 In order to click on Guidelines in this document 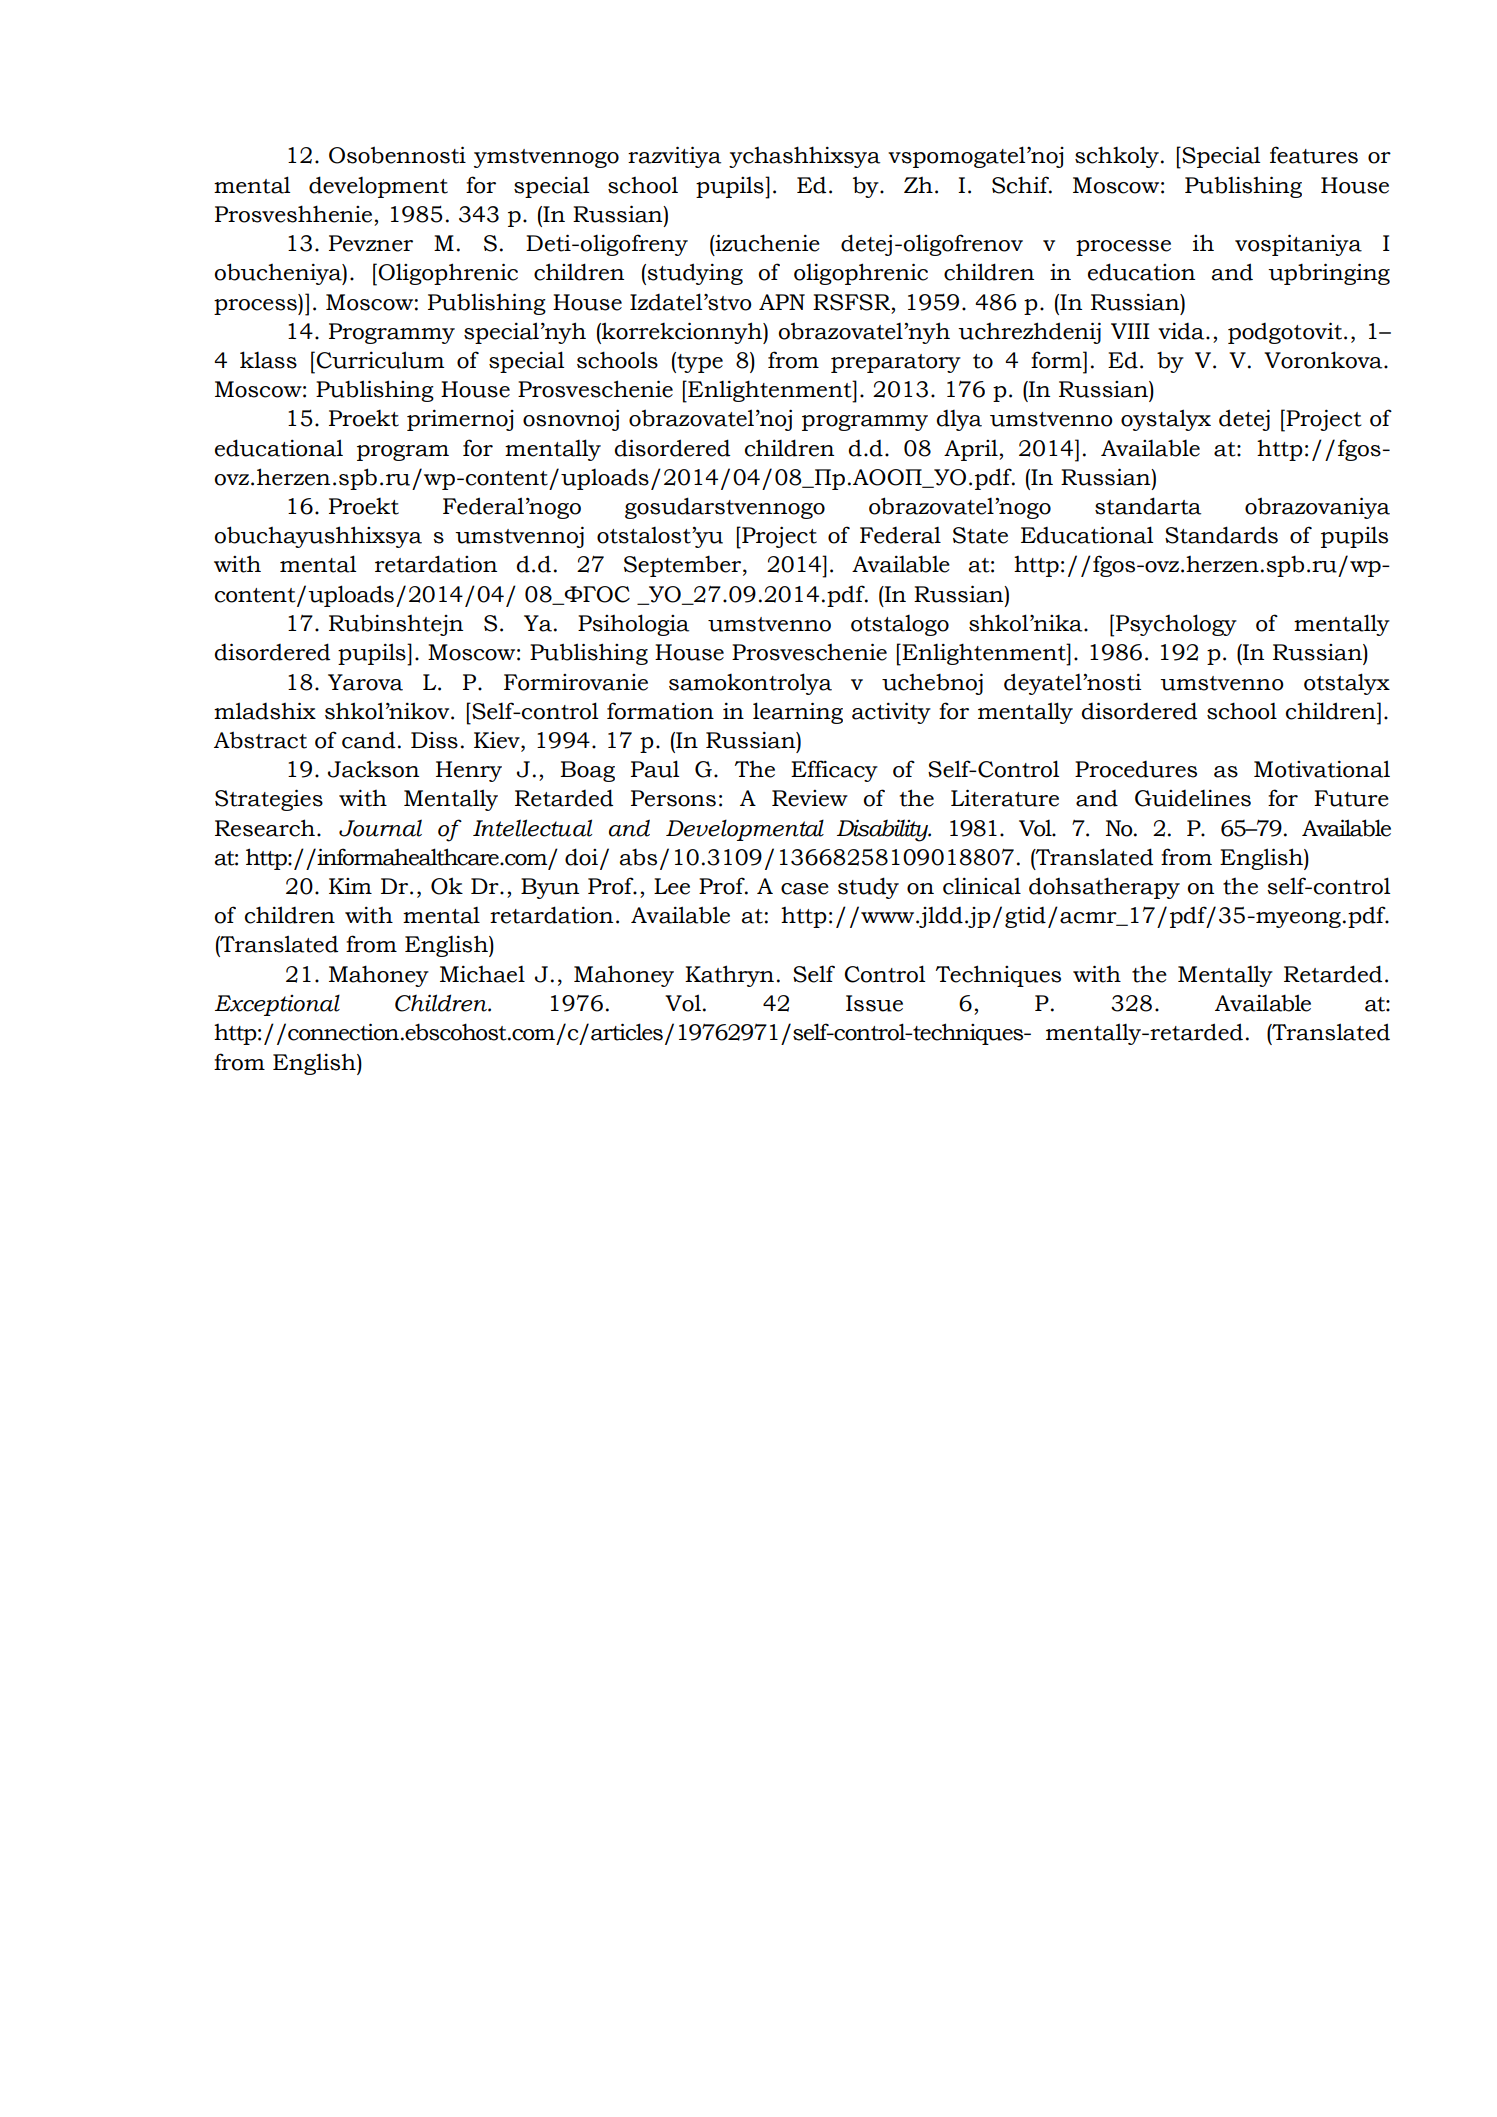, I will do `click(1193, 798)`.
